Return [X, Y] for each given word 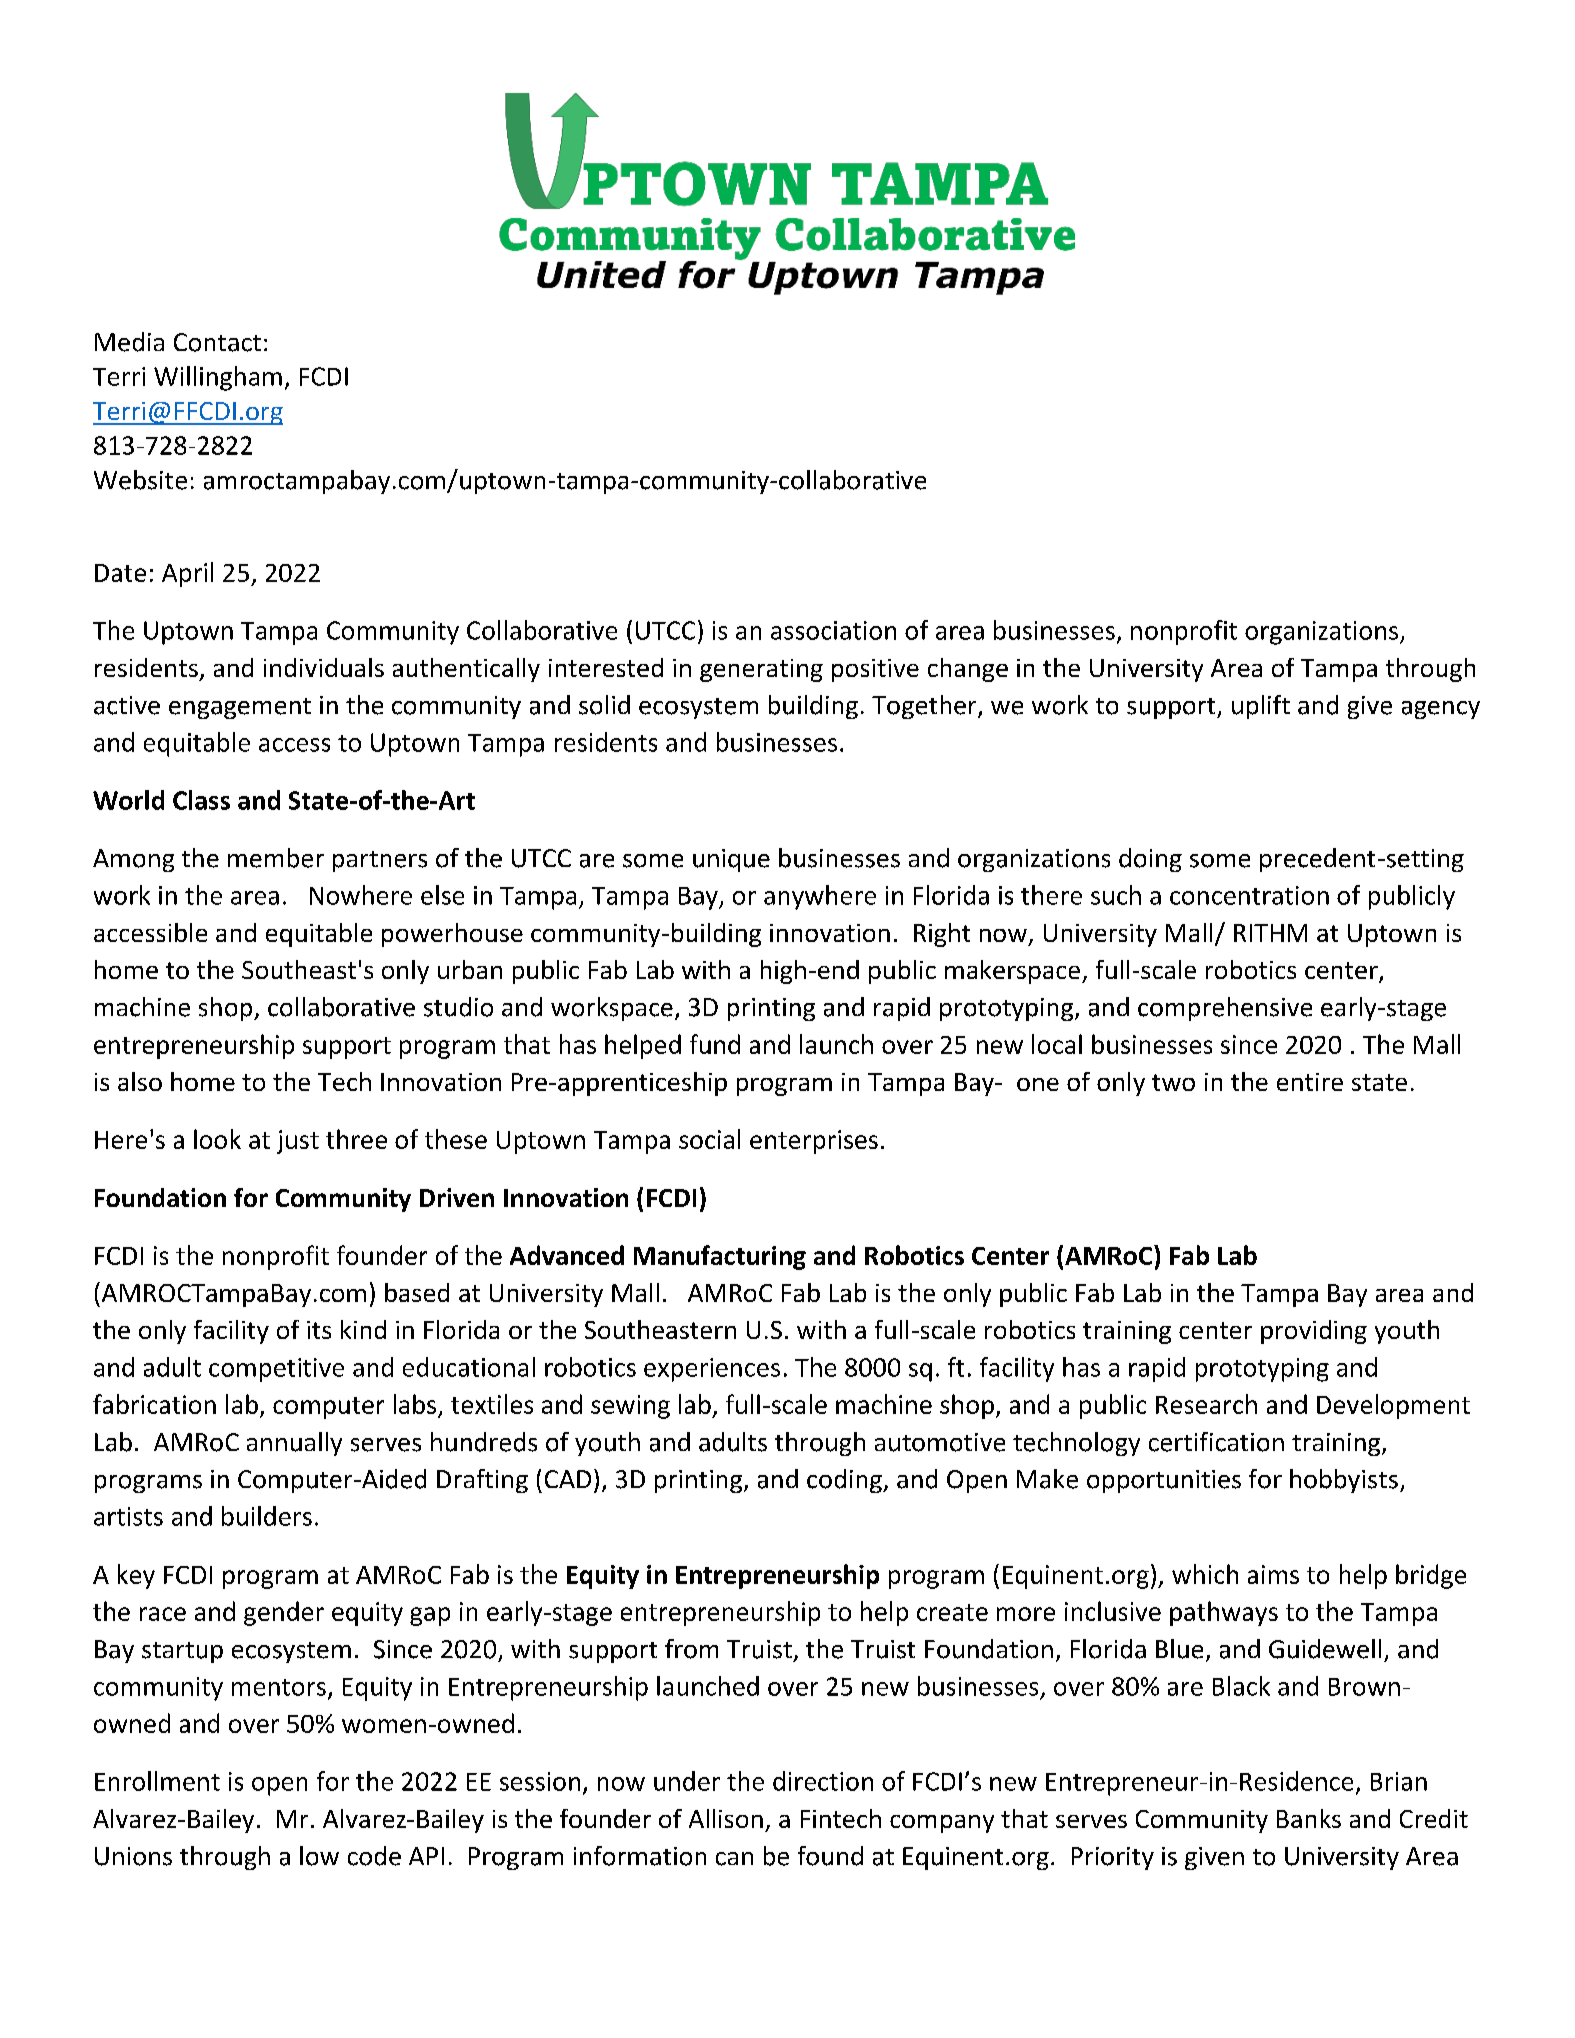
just [298, 1142]
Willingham [218, 378]
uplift [1261, 707]
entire [1310, 1082]
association [833, 630]
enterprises [814, 1142]
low [319, 1856]
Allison [726, 1818]
